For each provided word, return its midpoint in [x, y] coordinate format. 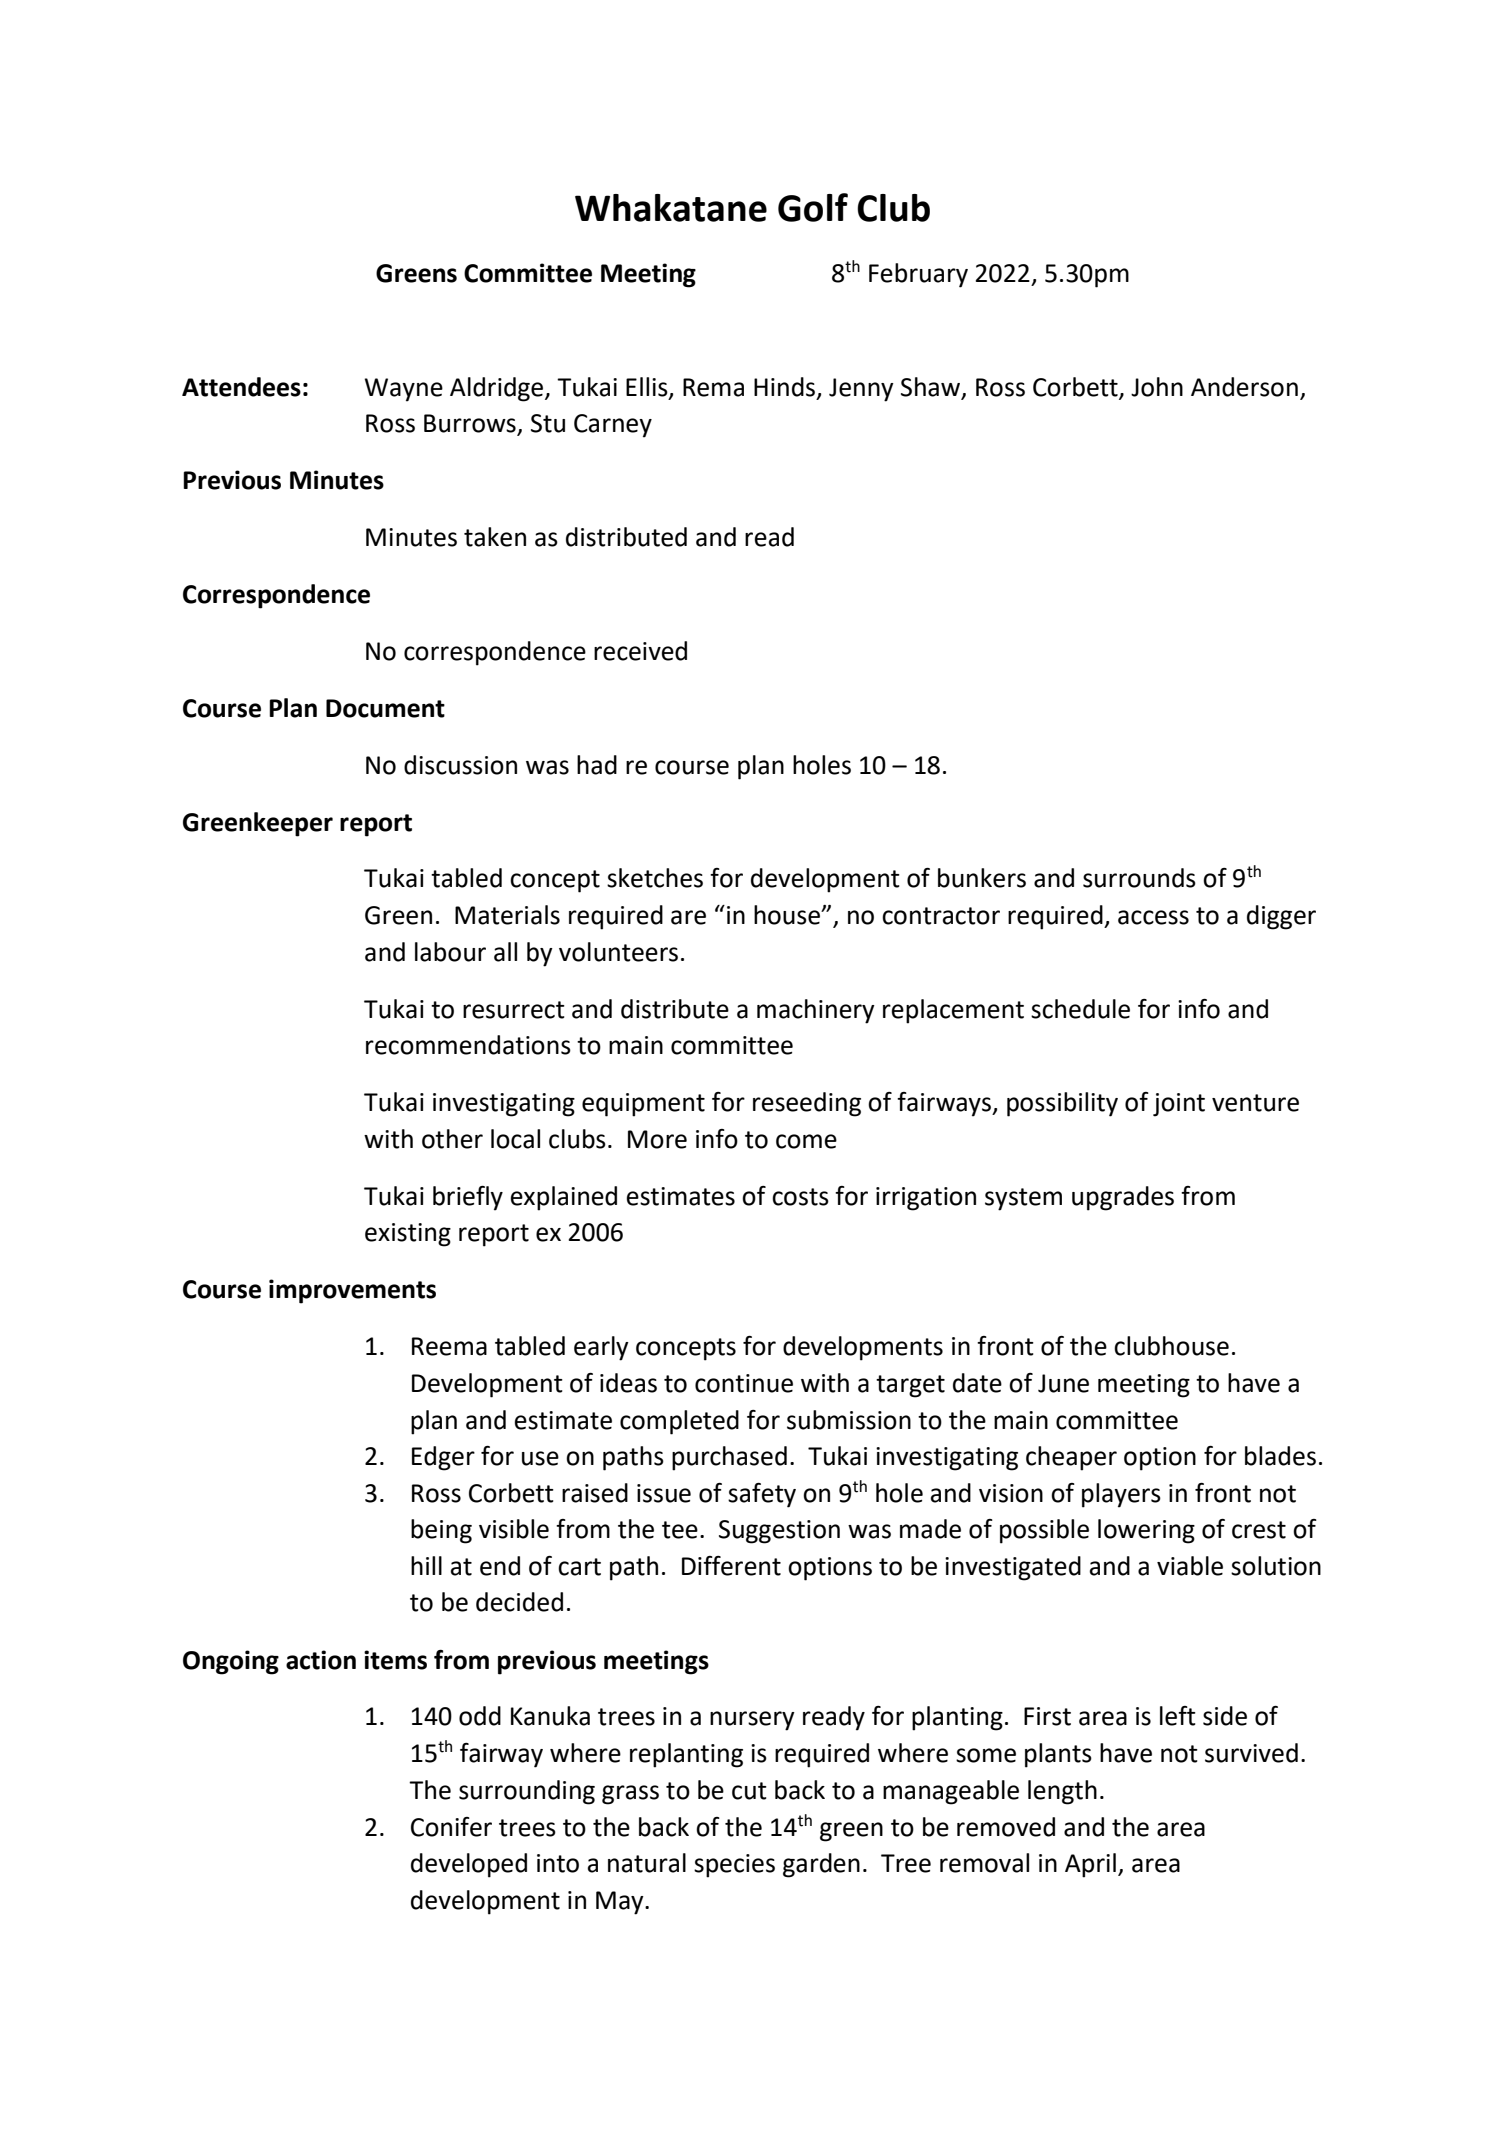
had [597, 765]
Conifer [451, 1827]
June [1063, 1383]
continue [744, 1383]
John [1157, 387]
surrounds [1139, 878]
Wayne [404, 390]
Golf [813, 207]
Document [385, 708]
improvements [352, 1291]
